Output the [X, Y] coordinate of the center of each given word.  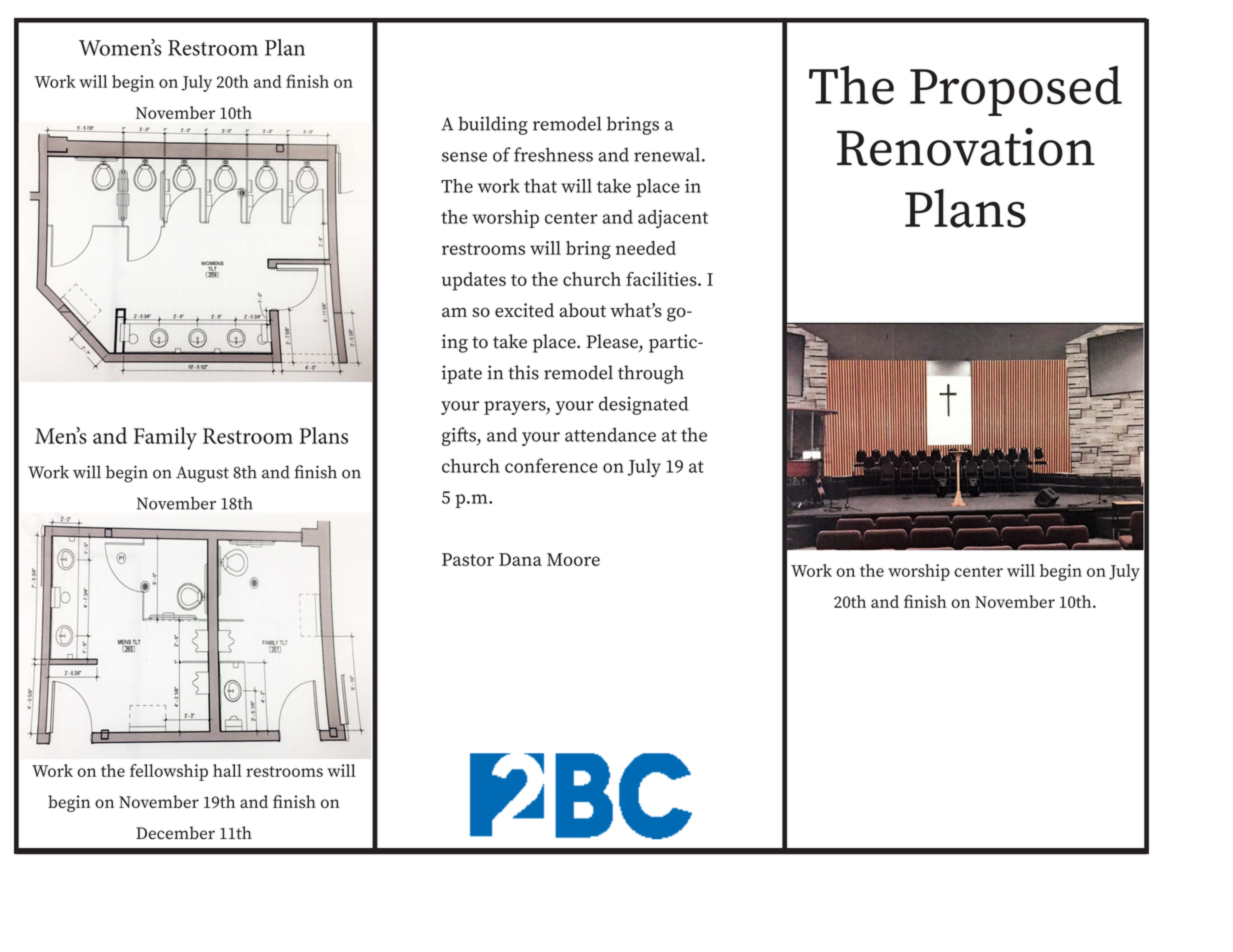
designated [643, 405]
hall [227, 770]
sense [464, 157]
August [202, 474]
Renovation [966, 147]
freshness [553, 154]
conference [551, 465]
